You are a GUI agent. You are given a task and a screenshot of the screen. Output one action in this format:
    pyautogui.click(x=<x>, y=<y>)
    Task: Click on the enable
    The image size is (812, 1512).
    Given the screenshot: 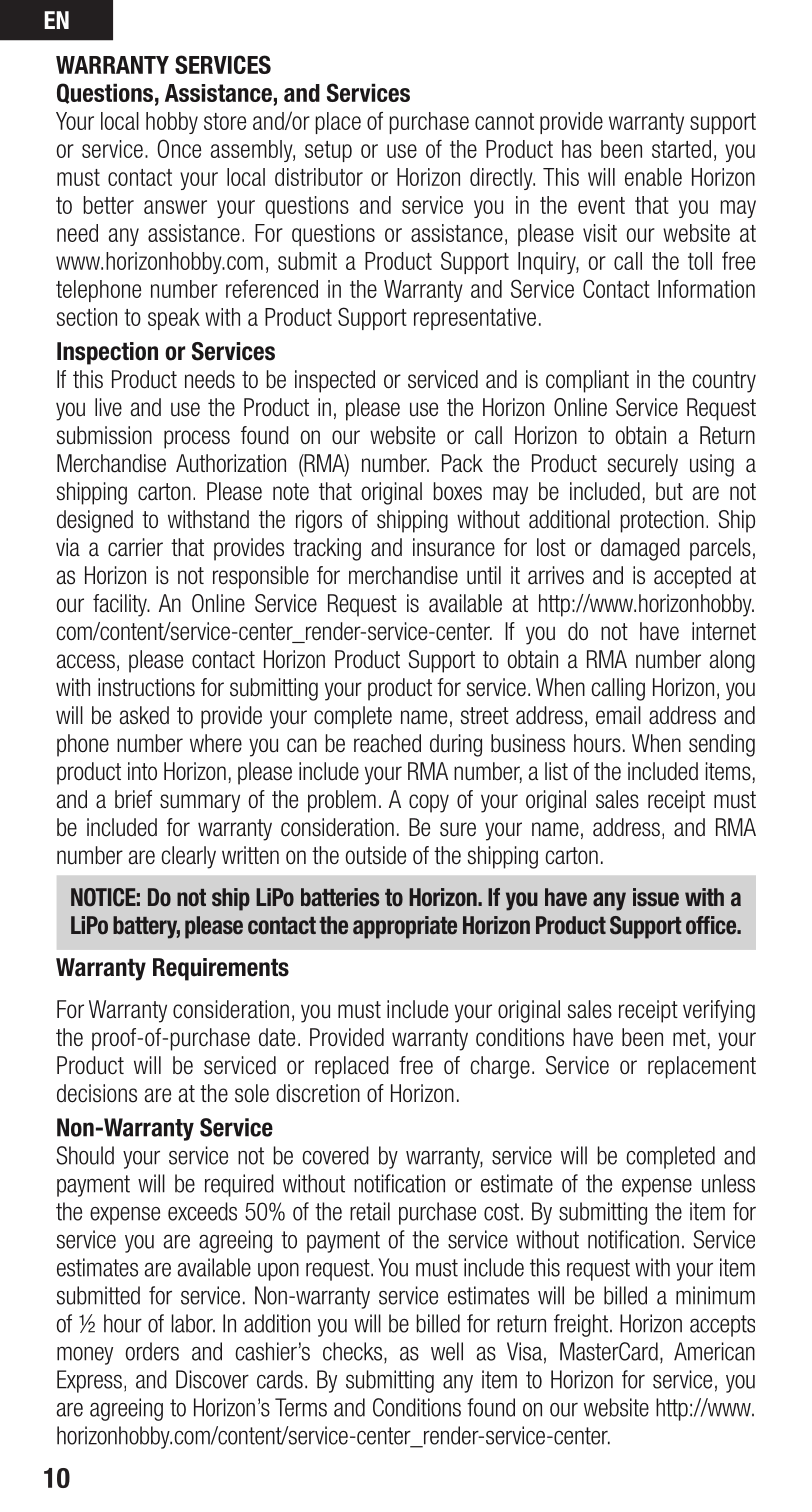 What is the action you would take?
    pyautogui.click(x=653, y=177)
